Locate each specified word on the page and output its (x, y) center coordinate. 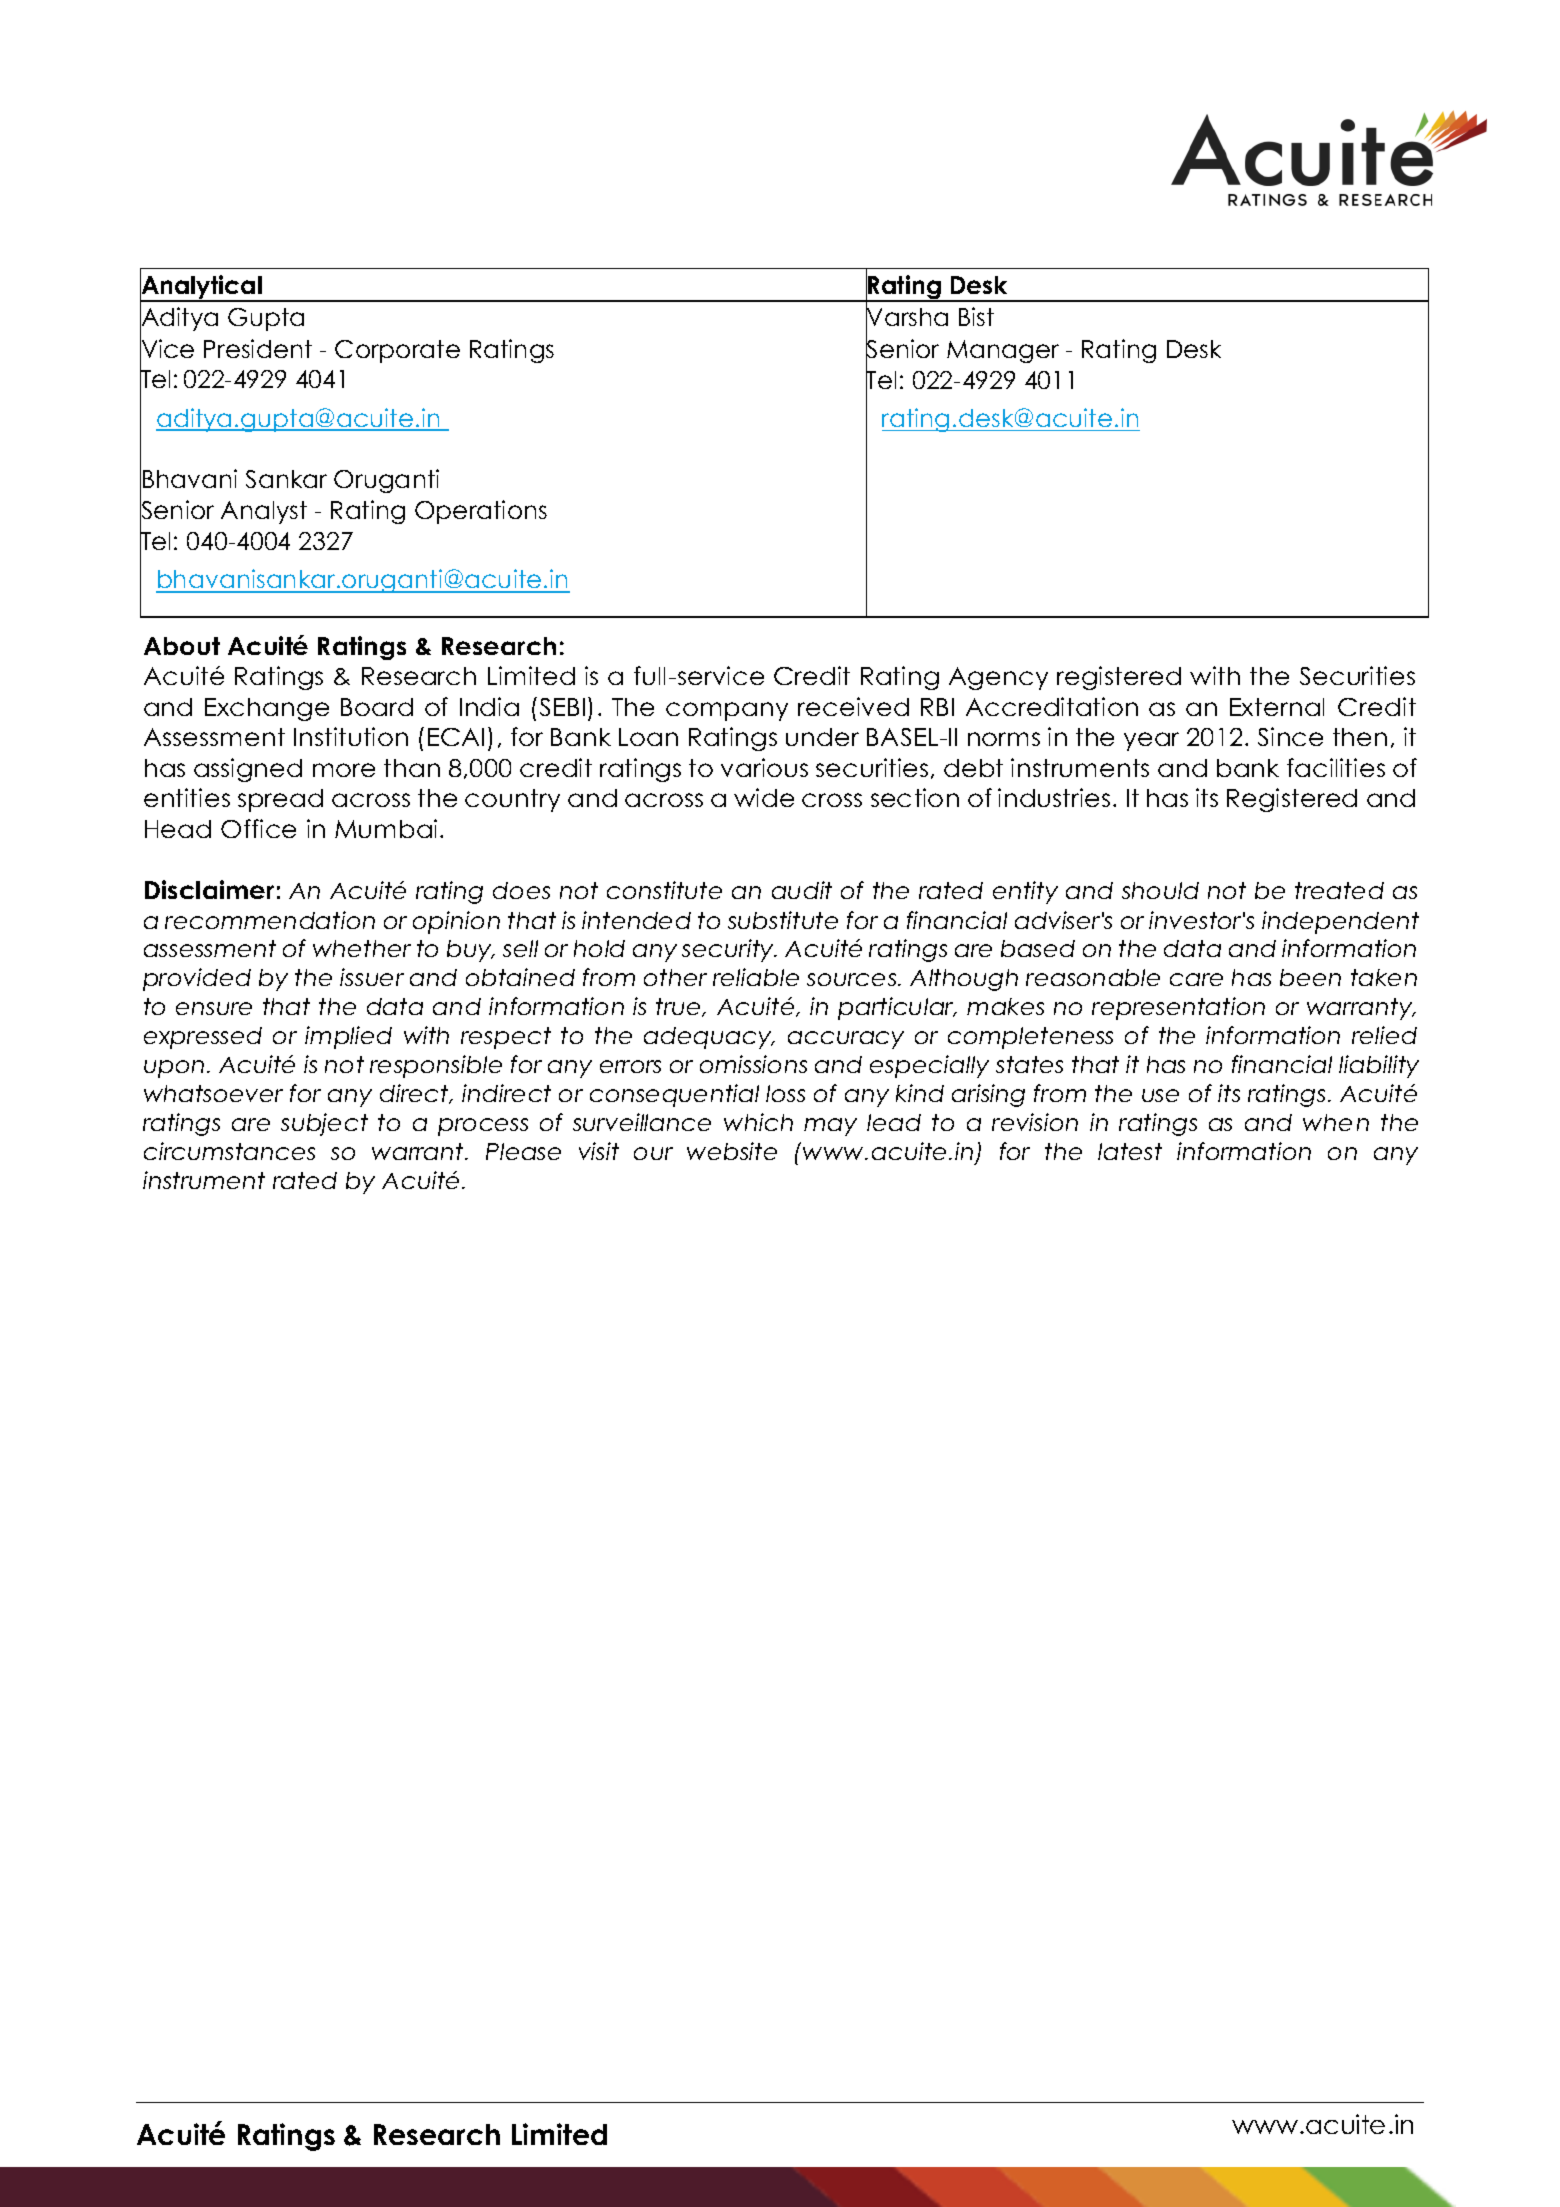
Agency (998, 678)
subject (324, 1124)
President (258, 348)
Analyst (264, 512)
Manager (1003, 351)
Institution (351, 736)
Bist (976, 316)
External (1277, 707)
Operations (481, 512)
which (758, 1122)
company (727, 711)
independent (1340, 922)
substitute (783, 920)
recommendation (270, 920)
